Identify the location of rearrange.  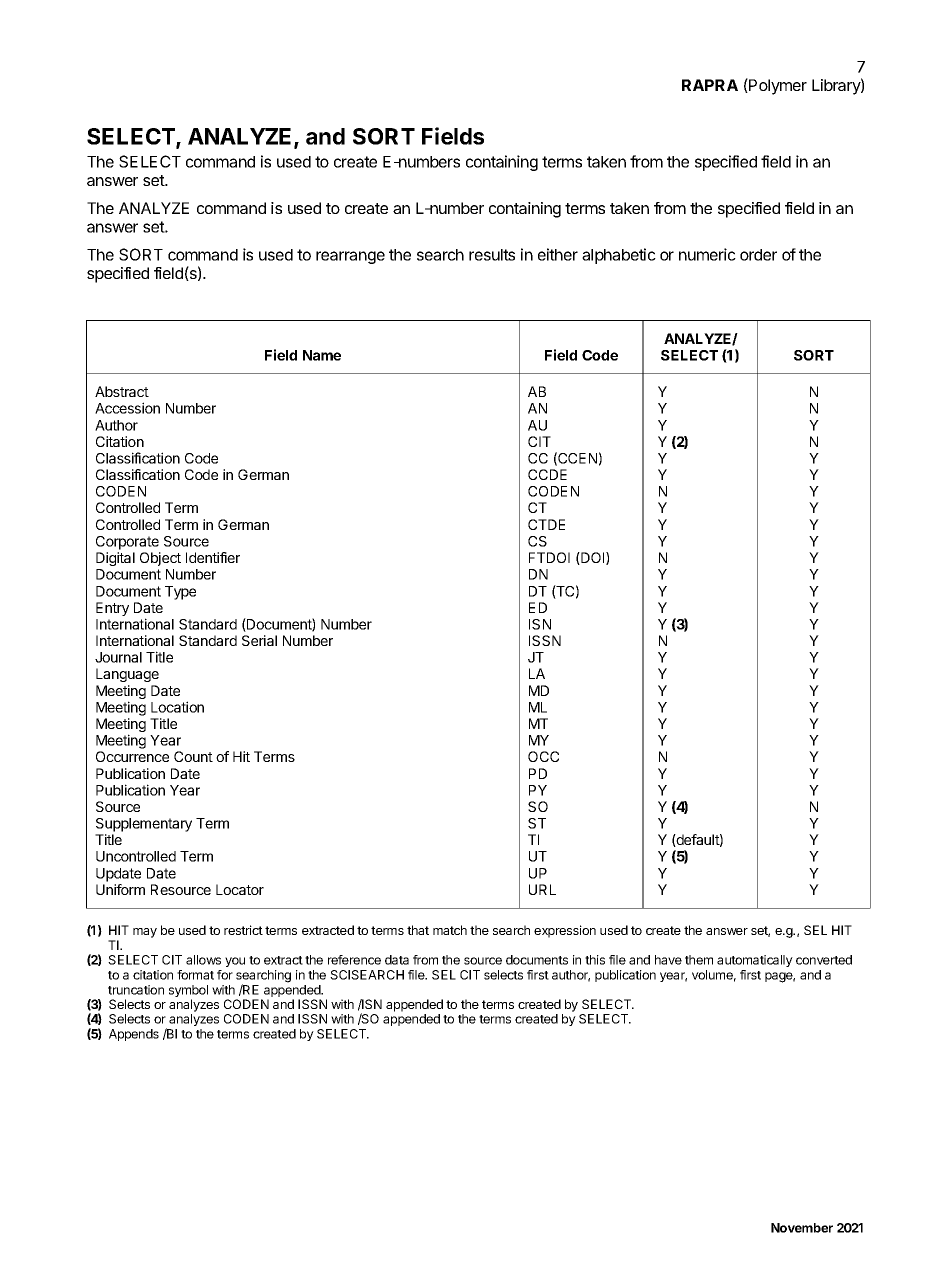
(350, 257).
